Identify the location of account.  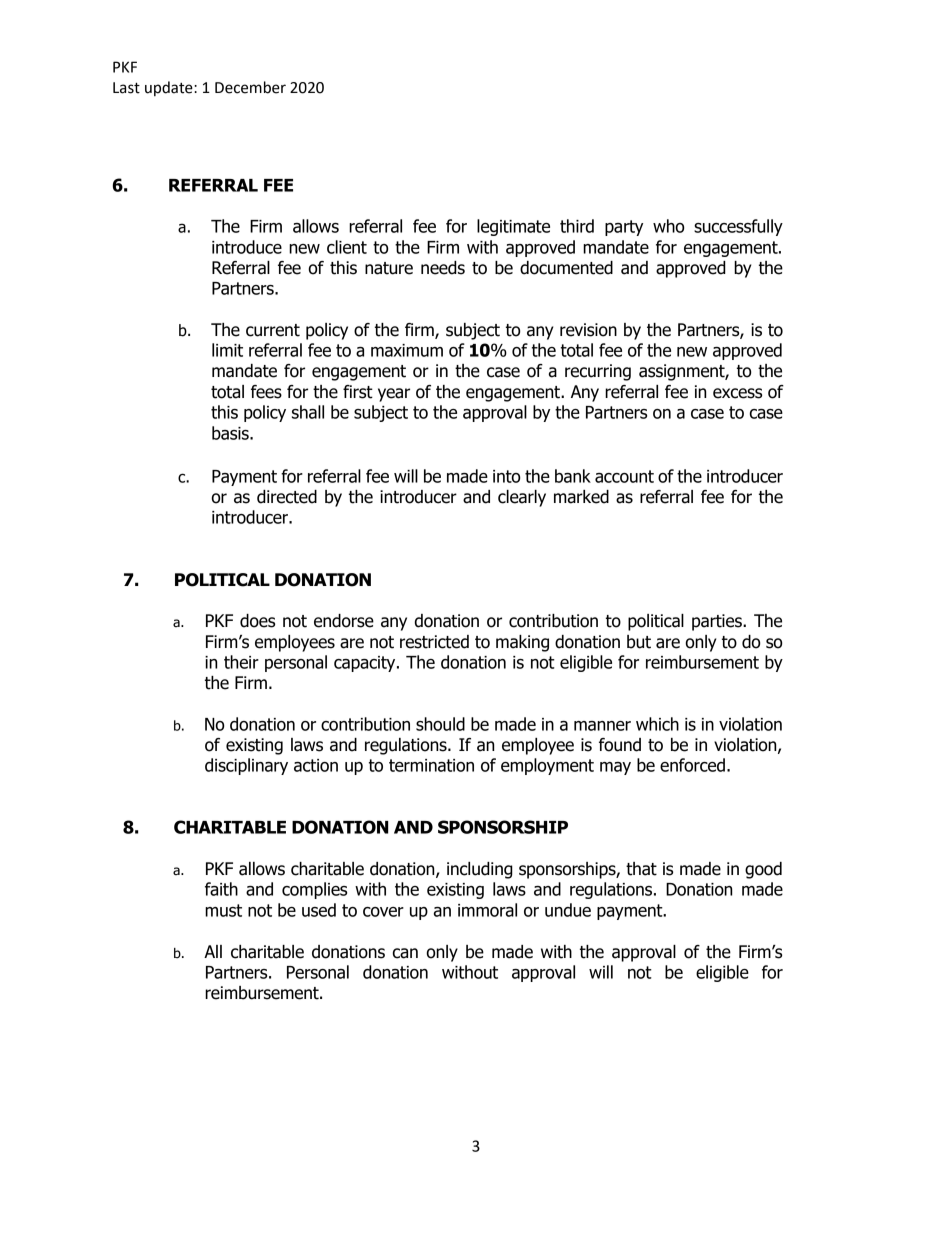
(624, 476).
